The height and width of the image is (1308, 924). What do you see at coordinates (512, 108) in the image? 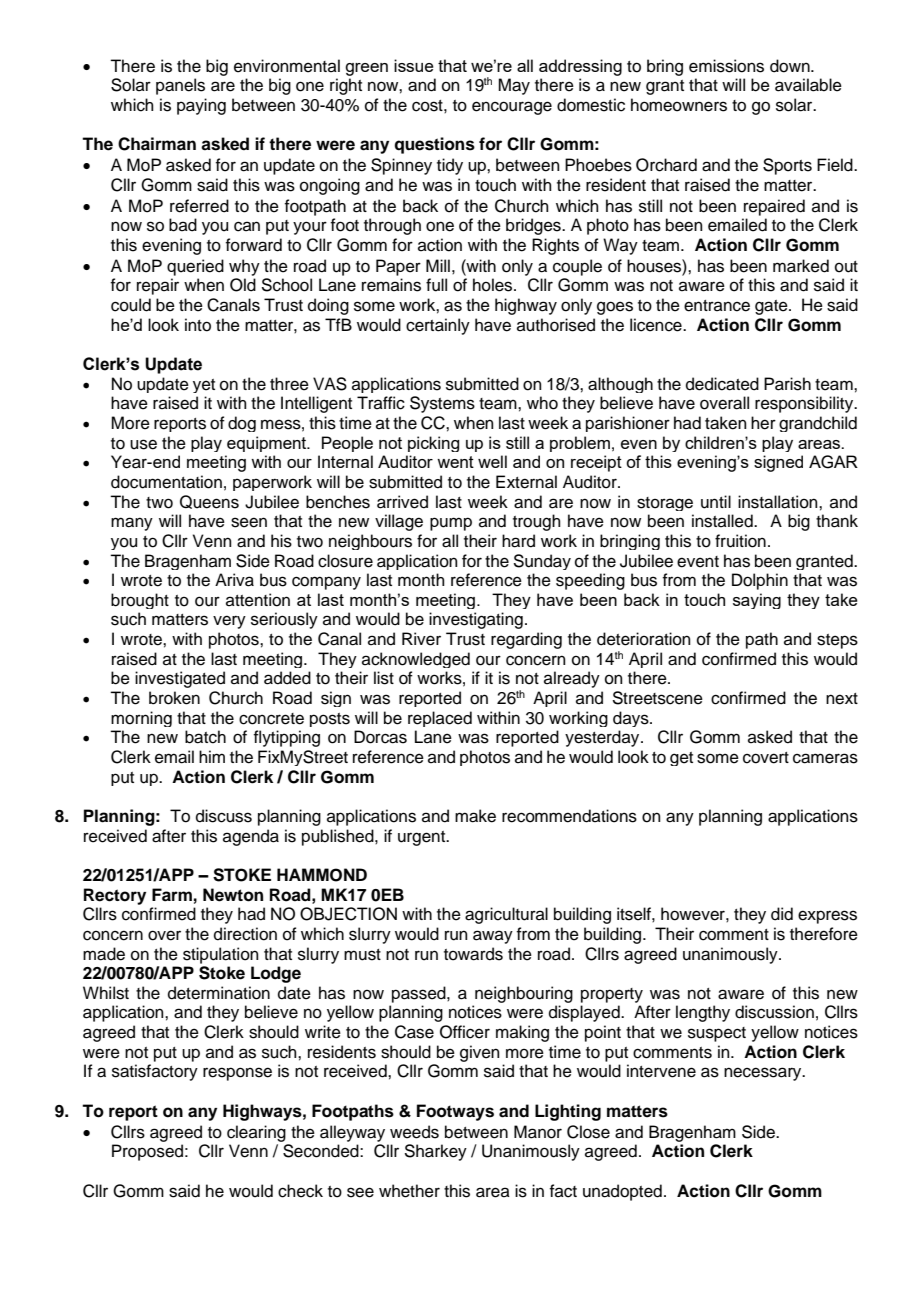
I see `encourage` at bounding box center [512, 108].
